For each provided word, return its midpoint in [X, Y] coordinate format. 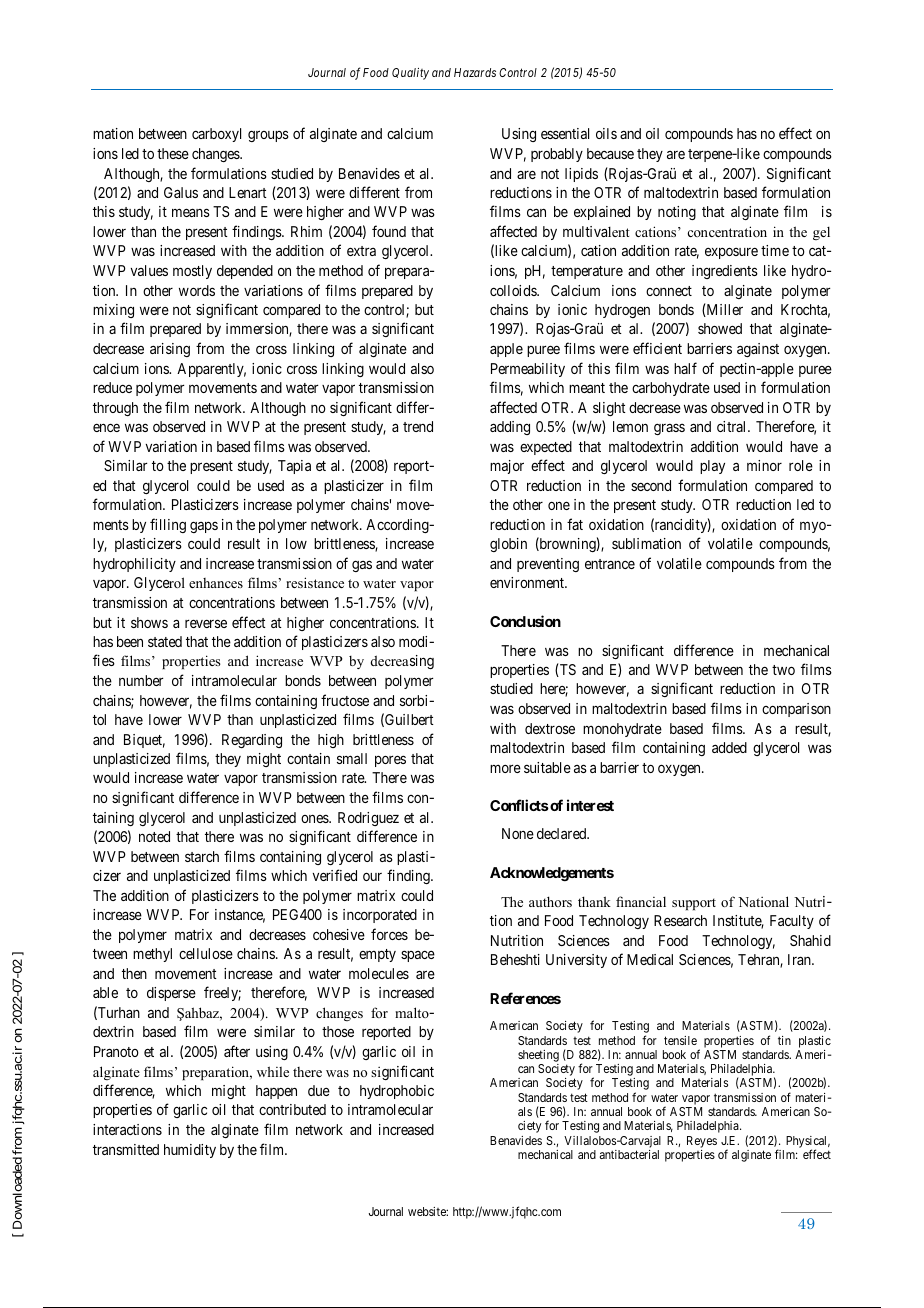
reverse [206, 623]
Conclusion [525, 621]
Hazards [475, 72]
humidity [190, 1151]
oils [606, 133]
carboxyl [216, 135]
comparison [796, 710]
